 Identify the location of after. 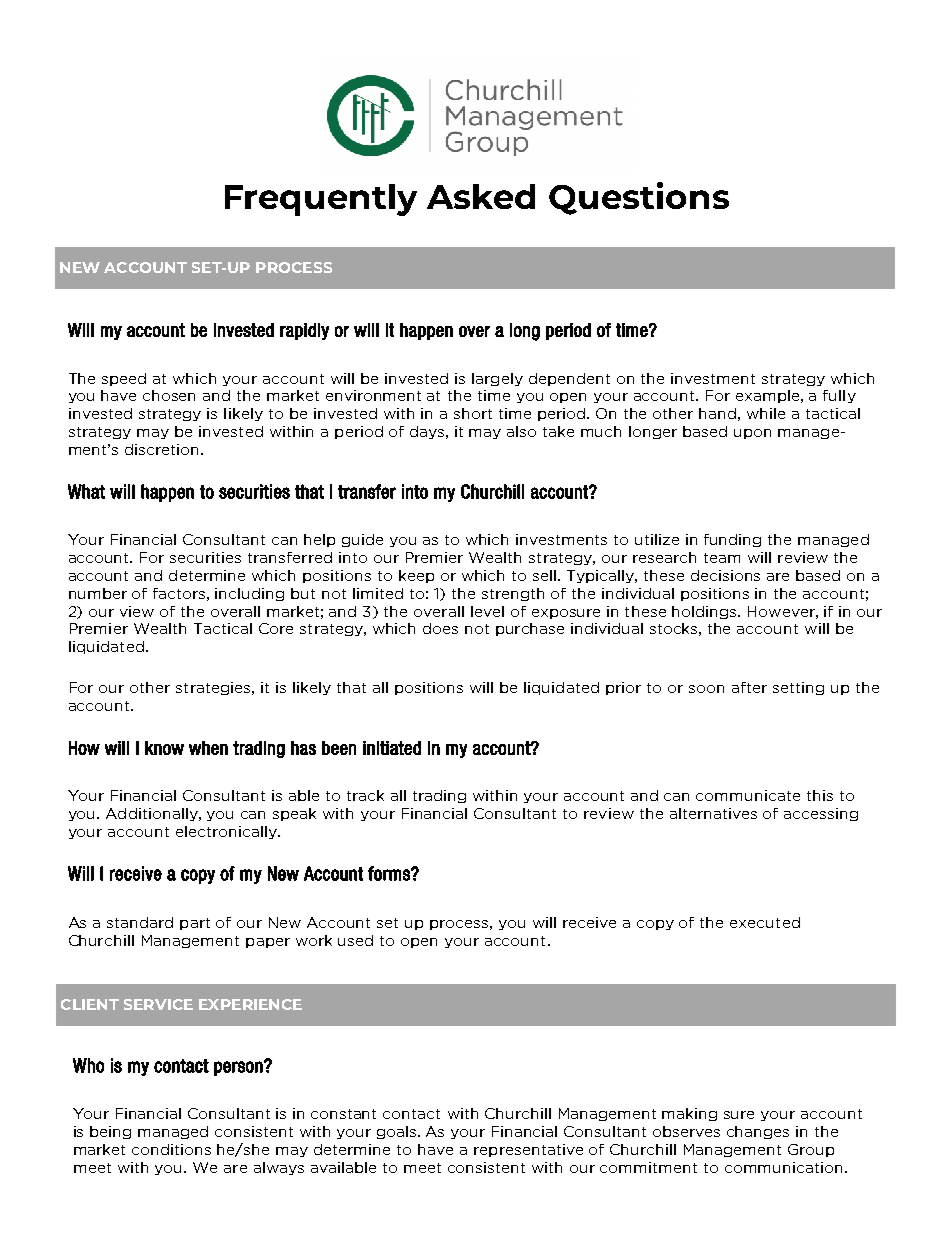
(749, 687).
